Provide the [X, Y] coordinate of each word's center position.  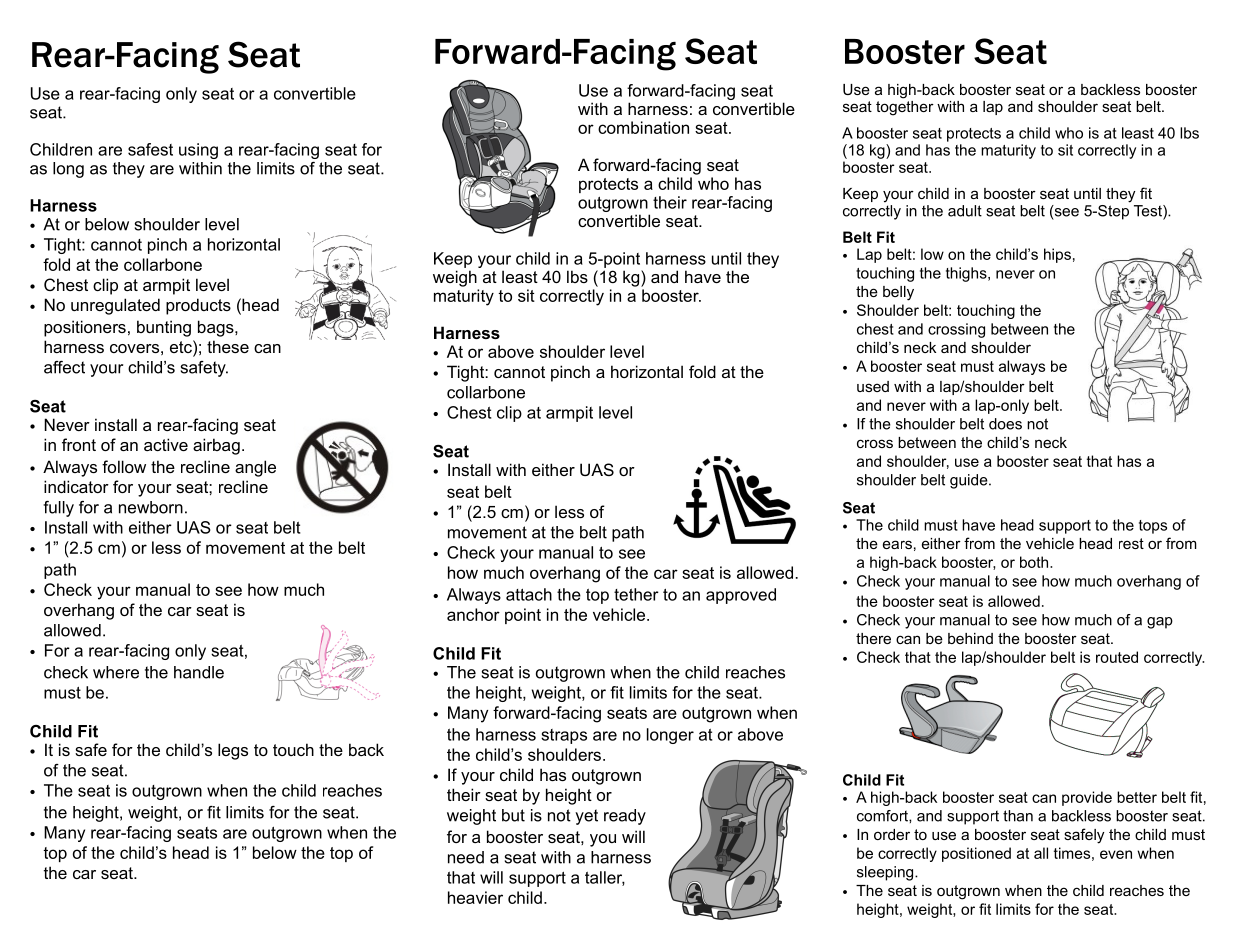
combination [643, 127]
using [198, 151]
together [905, 107]
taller [605, 878]
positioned [976, 854]
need [466, 857]
